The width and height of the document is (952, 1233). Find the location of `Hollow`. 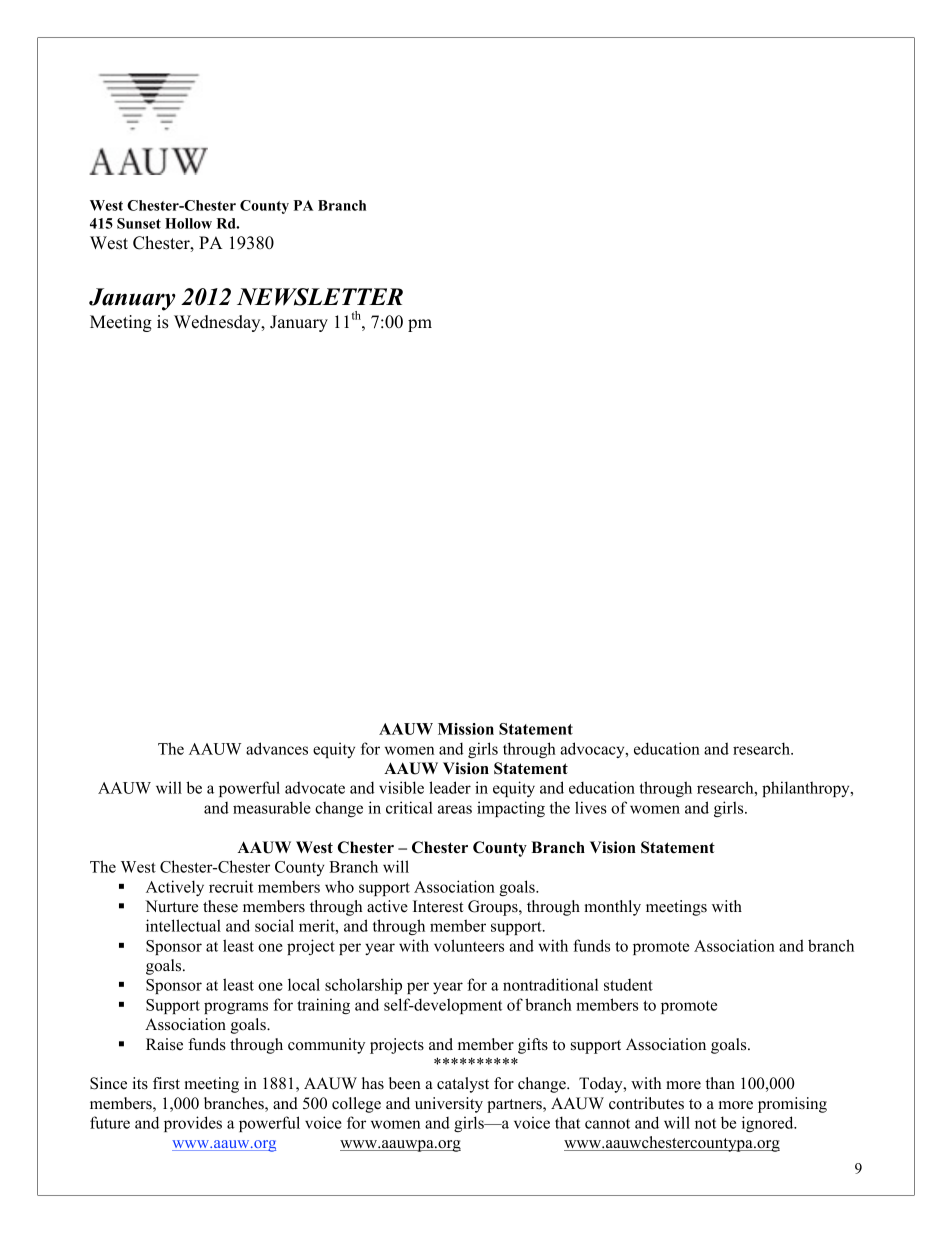

Hollow is located at coordinates (188, 223).
